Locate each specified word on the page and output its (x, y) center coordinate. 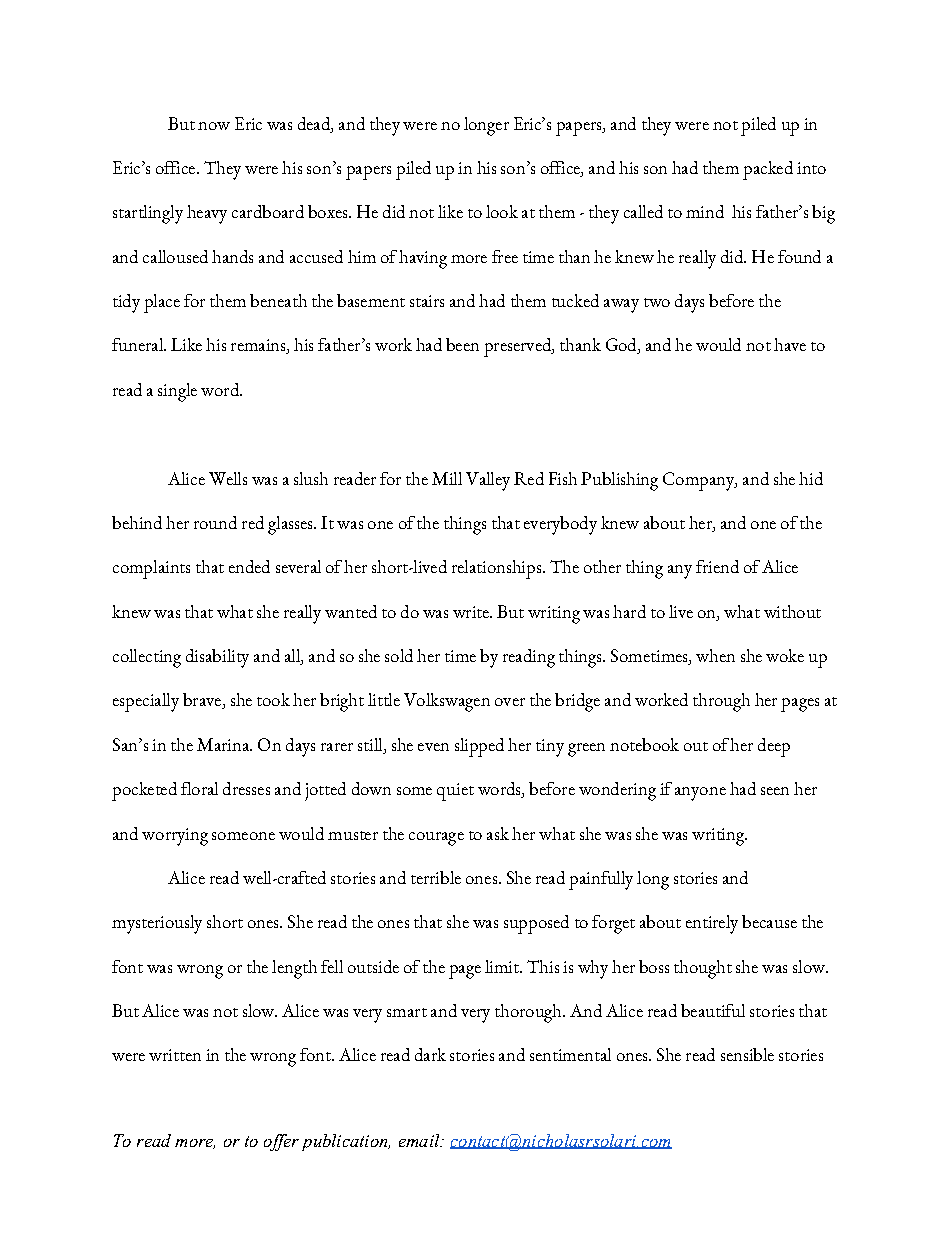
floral (199, 788)
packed (768, 170)
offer (281, 1142)
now (214, 126)
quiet (455, 792)
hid (811, 478)
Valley (488, 481)
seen (775, 791)
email (420, 1140)
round (215, 522)
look (502, 211)
